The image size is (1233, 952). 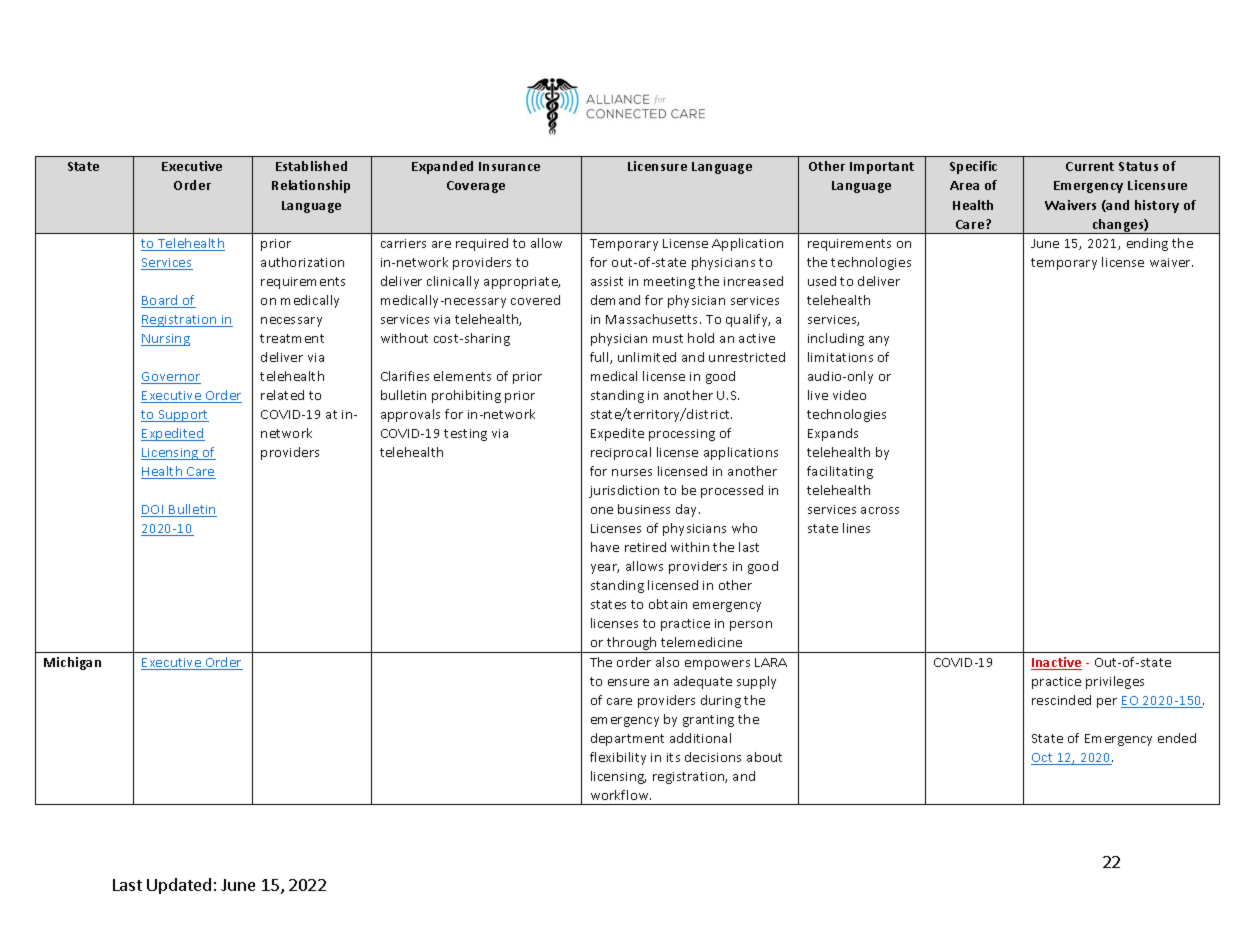 I want to click on Relationship, so click(x=311, y=186).
